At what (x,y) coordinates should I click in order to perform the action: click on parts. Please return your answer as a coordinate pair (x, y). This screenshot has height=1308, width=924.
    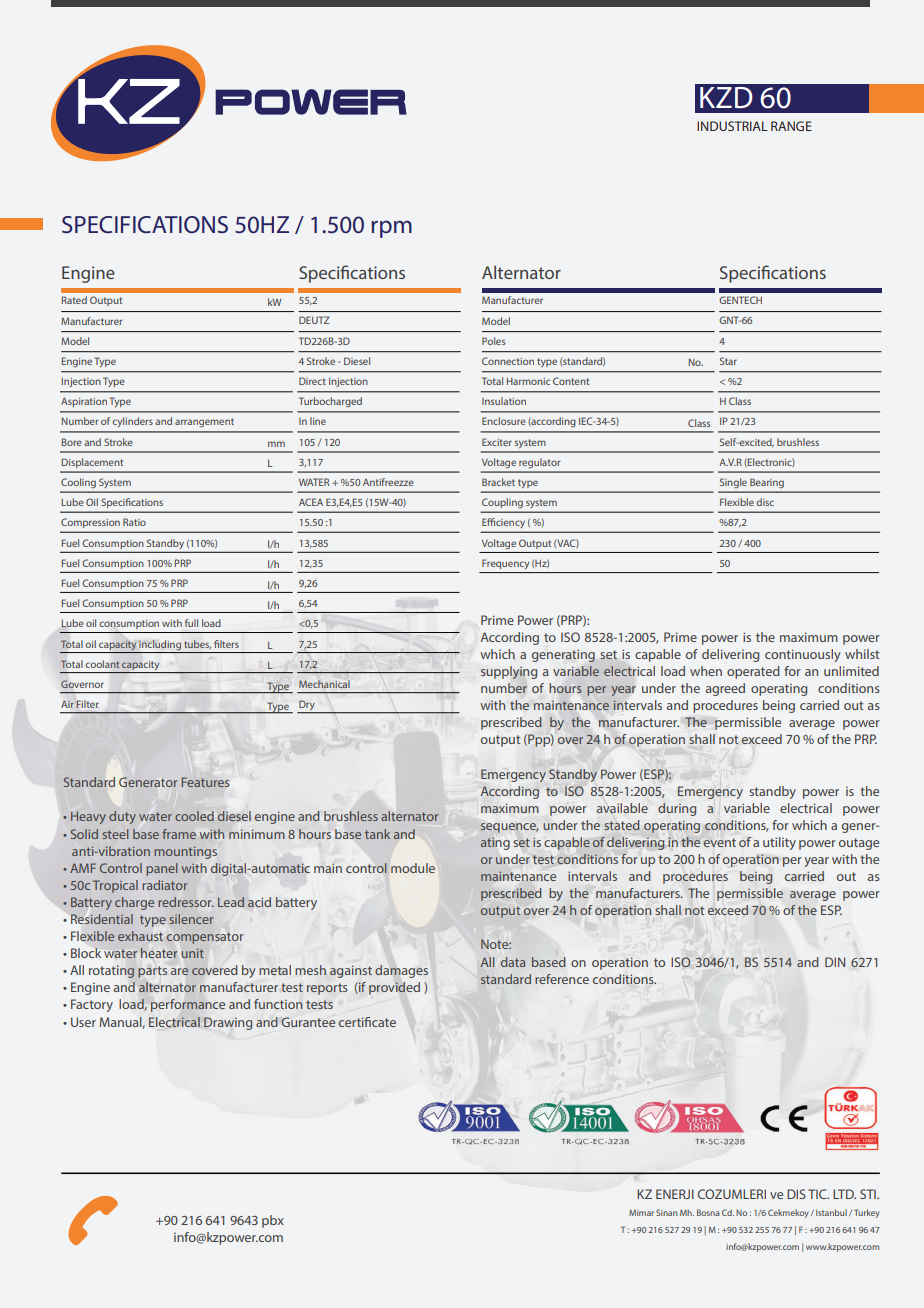
    Looking at the image, I should click on (152, 972).
